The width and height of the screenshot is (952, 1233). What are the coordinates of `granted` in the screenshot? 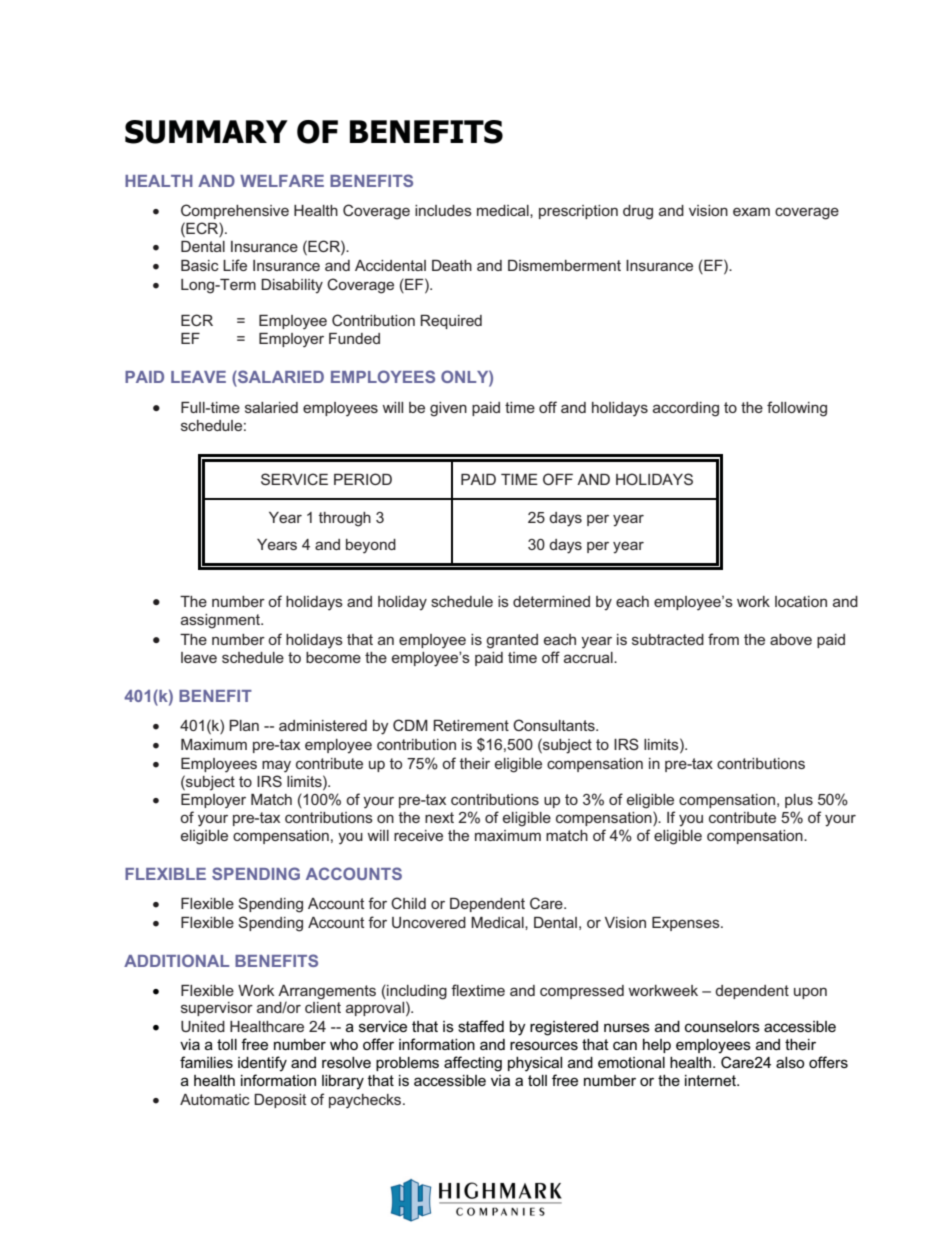 It's located at (512, 641).
